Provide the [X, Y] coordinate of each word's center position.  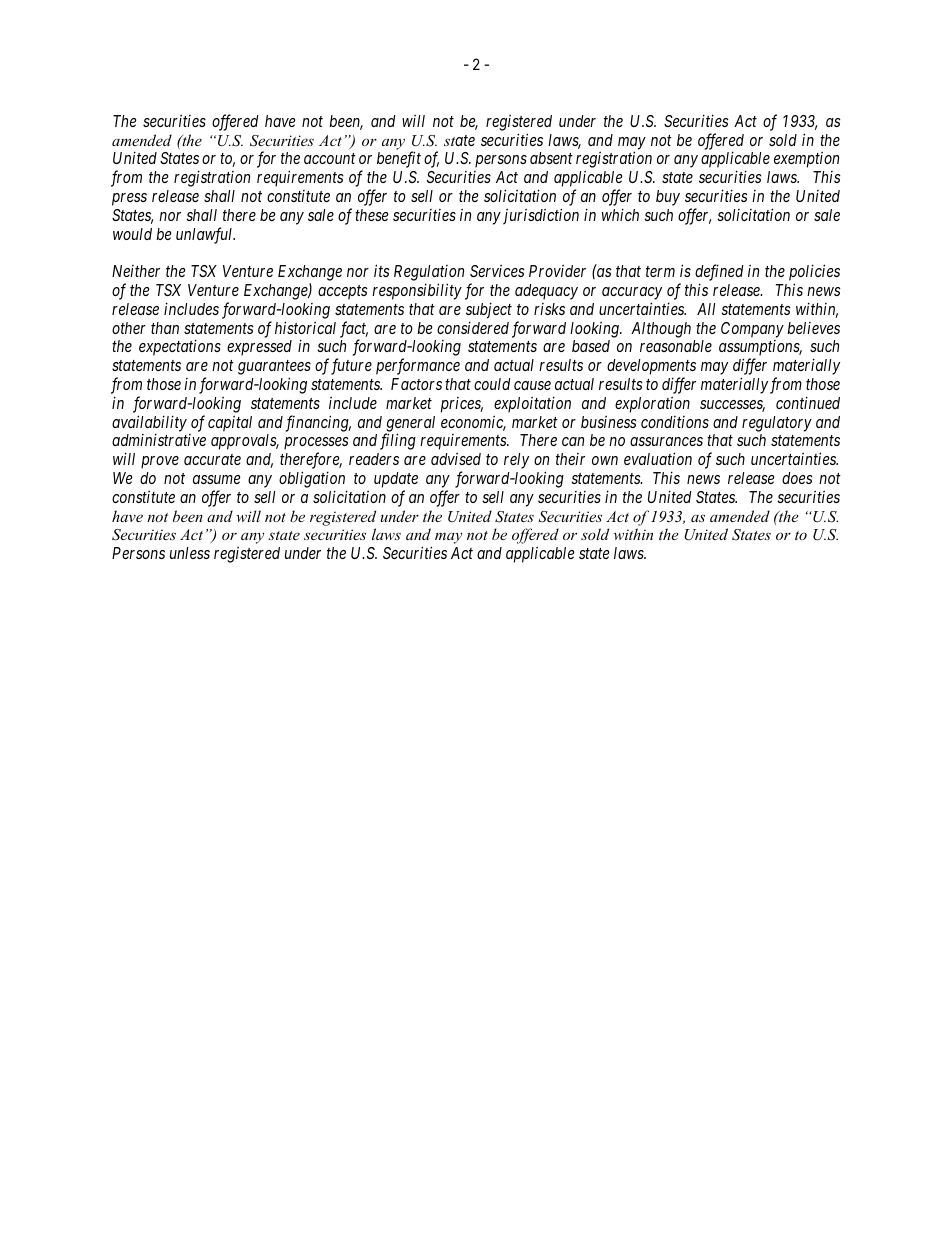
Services [497, 271]
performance [418, 366]
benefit [399, 159]
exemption [806, 160]
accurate [212, 459]
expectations [180, 348]
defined [719, 274]
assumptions [760, 349]
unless [190, 553]
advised [456, 459]
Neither [136, 271]
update [396, 480]
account [330, 159]
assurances [666, 441]
